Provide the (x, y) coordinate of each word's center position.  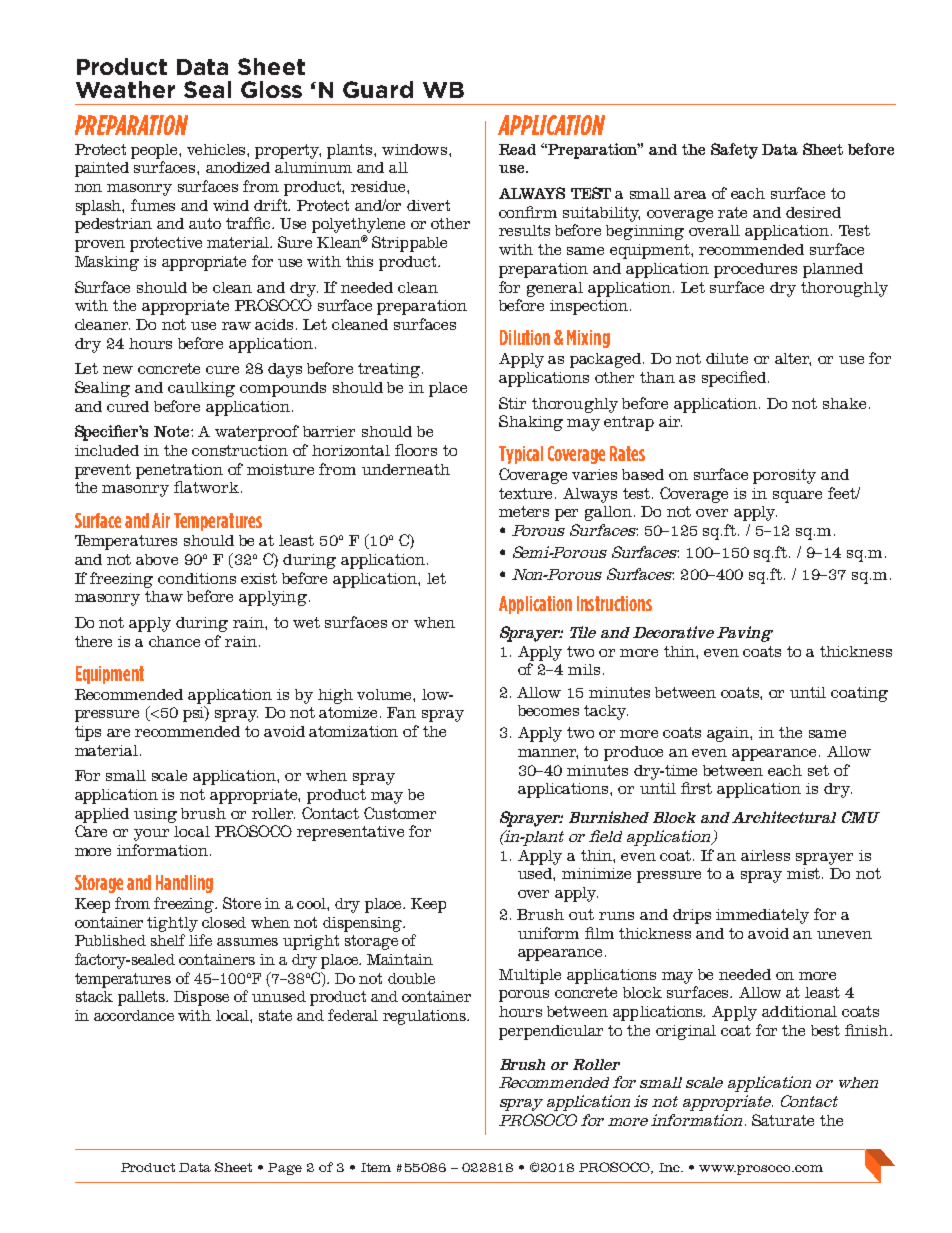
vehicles (217, 149)
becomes (548, 710)
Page (285, 1169)
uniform (548, 933)
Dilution (525, 337)
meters (524, 511)
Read (517, 149)
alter (793, 359)
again (729, 734)
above (157, 559)
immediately (762, 916)
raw (236, 326)
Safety (734, 151)
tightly (172, 924)
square (797, 497)
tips (88, 733)
